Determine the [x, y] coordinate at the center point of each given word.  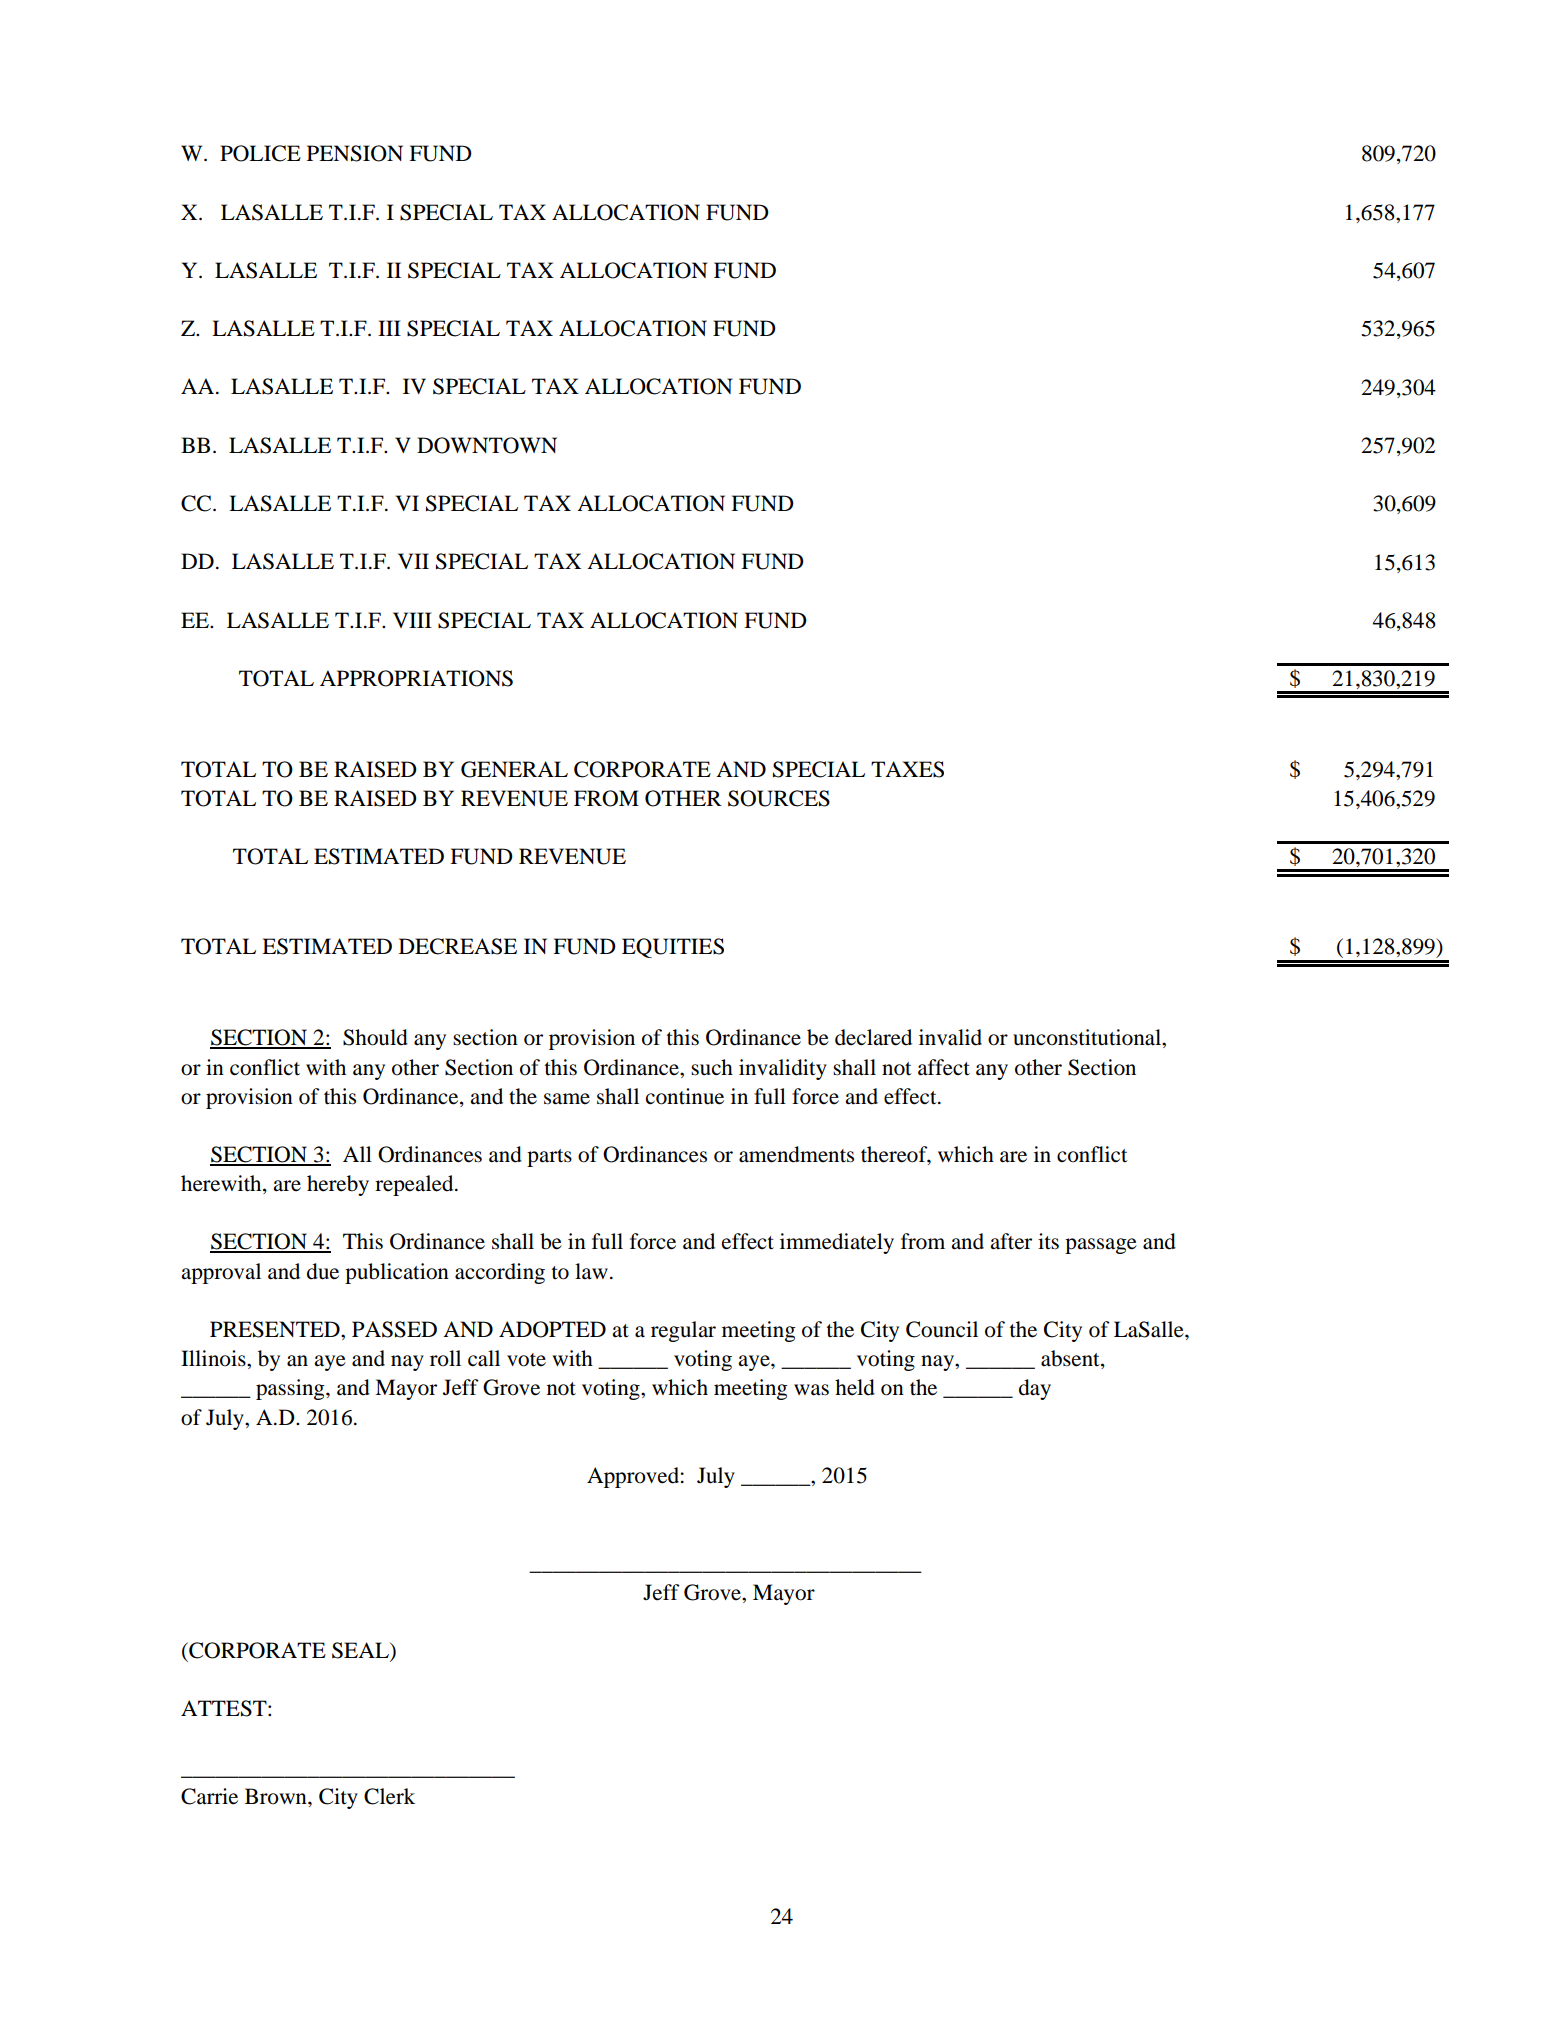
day [1035, 1389]
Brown [277, 1796]
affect [944, 1067]
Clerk [389, 1796]
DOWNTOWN [487, 445]
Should [375, 1037]
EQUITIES [673, 948]
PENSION [355, 153]
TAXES [907, 769]
